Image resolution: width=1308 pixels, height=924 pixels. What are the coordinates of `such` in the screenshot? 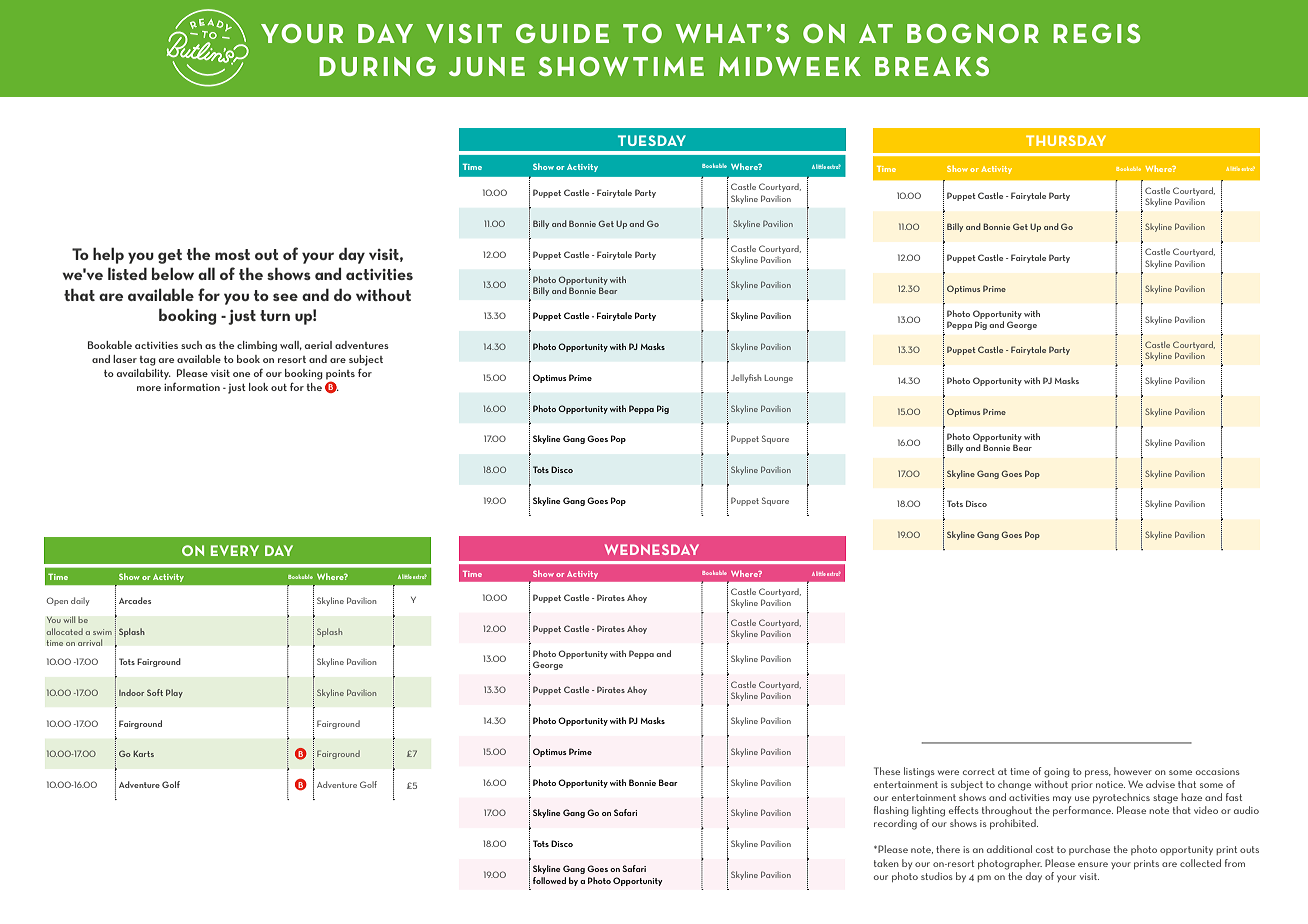 It's located at (191, 345).
